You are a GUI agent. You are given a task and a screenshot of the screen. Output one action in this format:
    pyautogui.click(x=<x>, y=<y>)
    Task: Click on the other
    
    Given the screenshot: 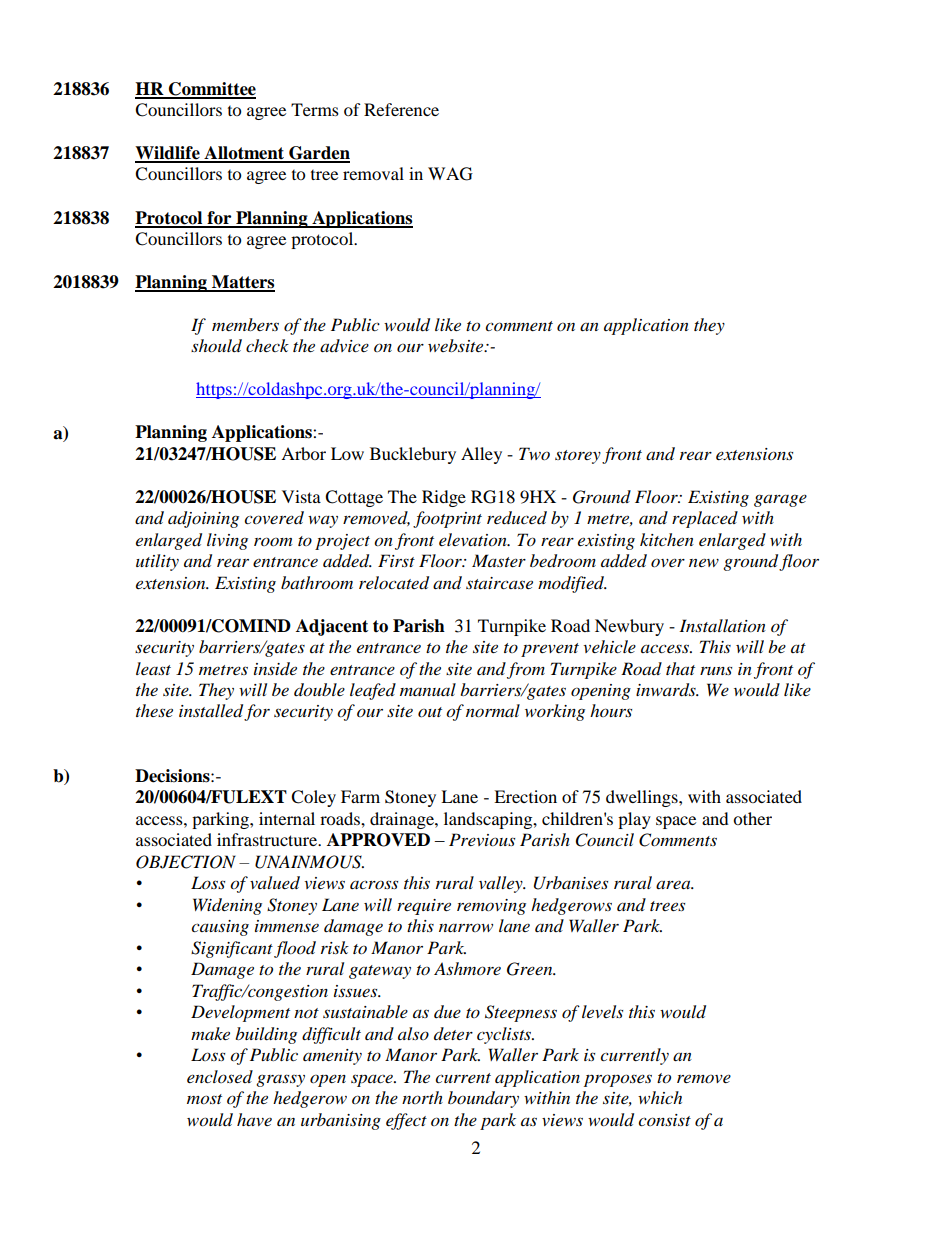 What is the action you would take?
    pyautogui.click(x=752, y=818)
